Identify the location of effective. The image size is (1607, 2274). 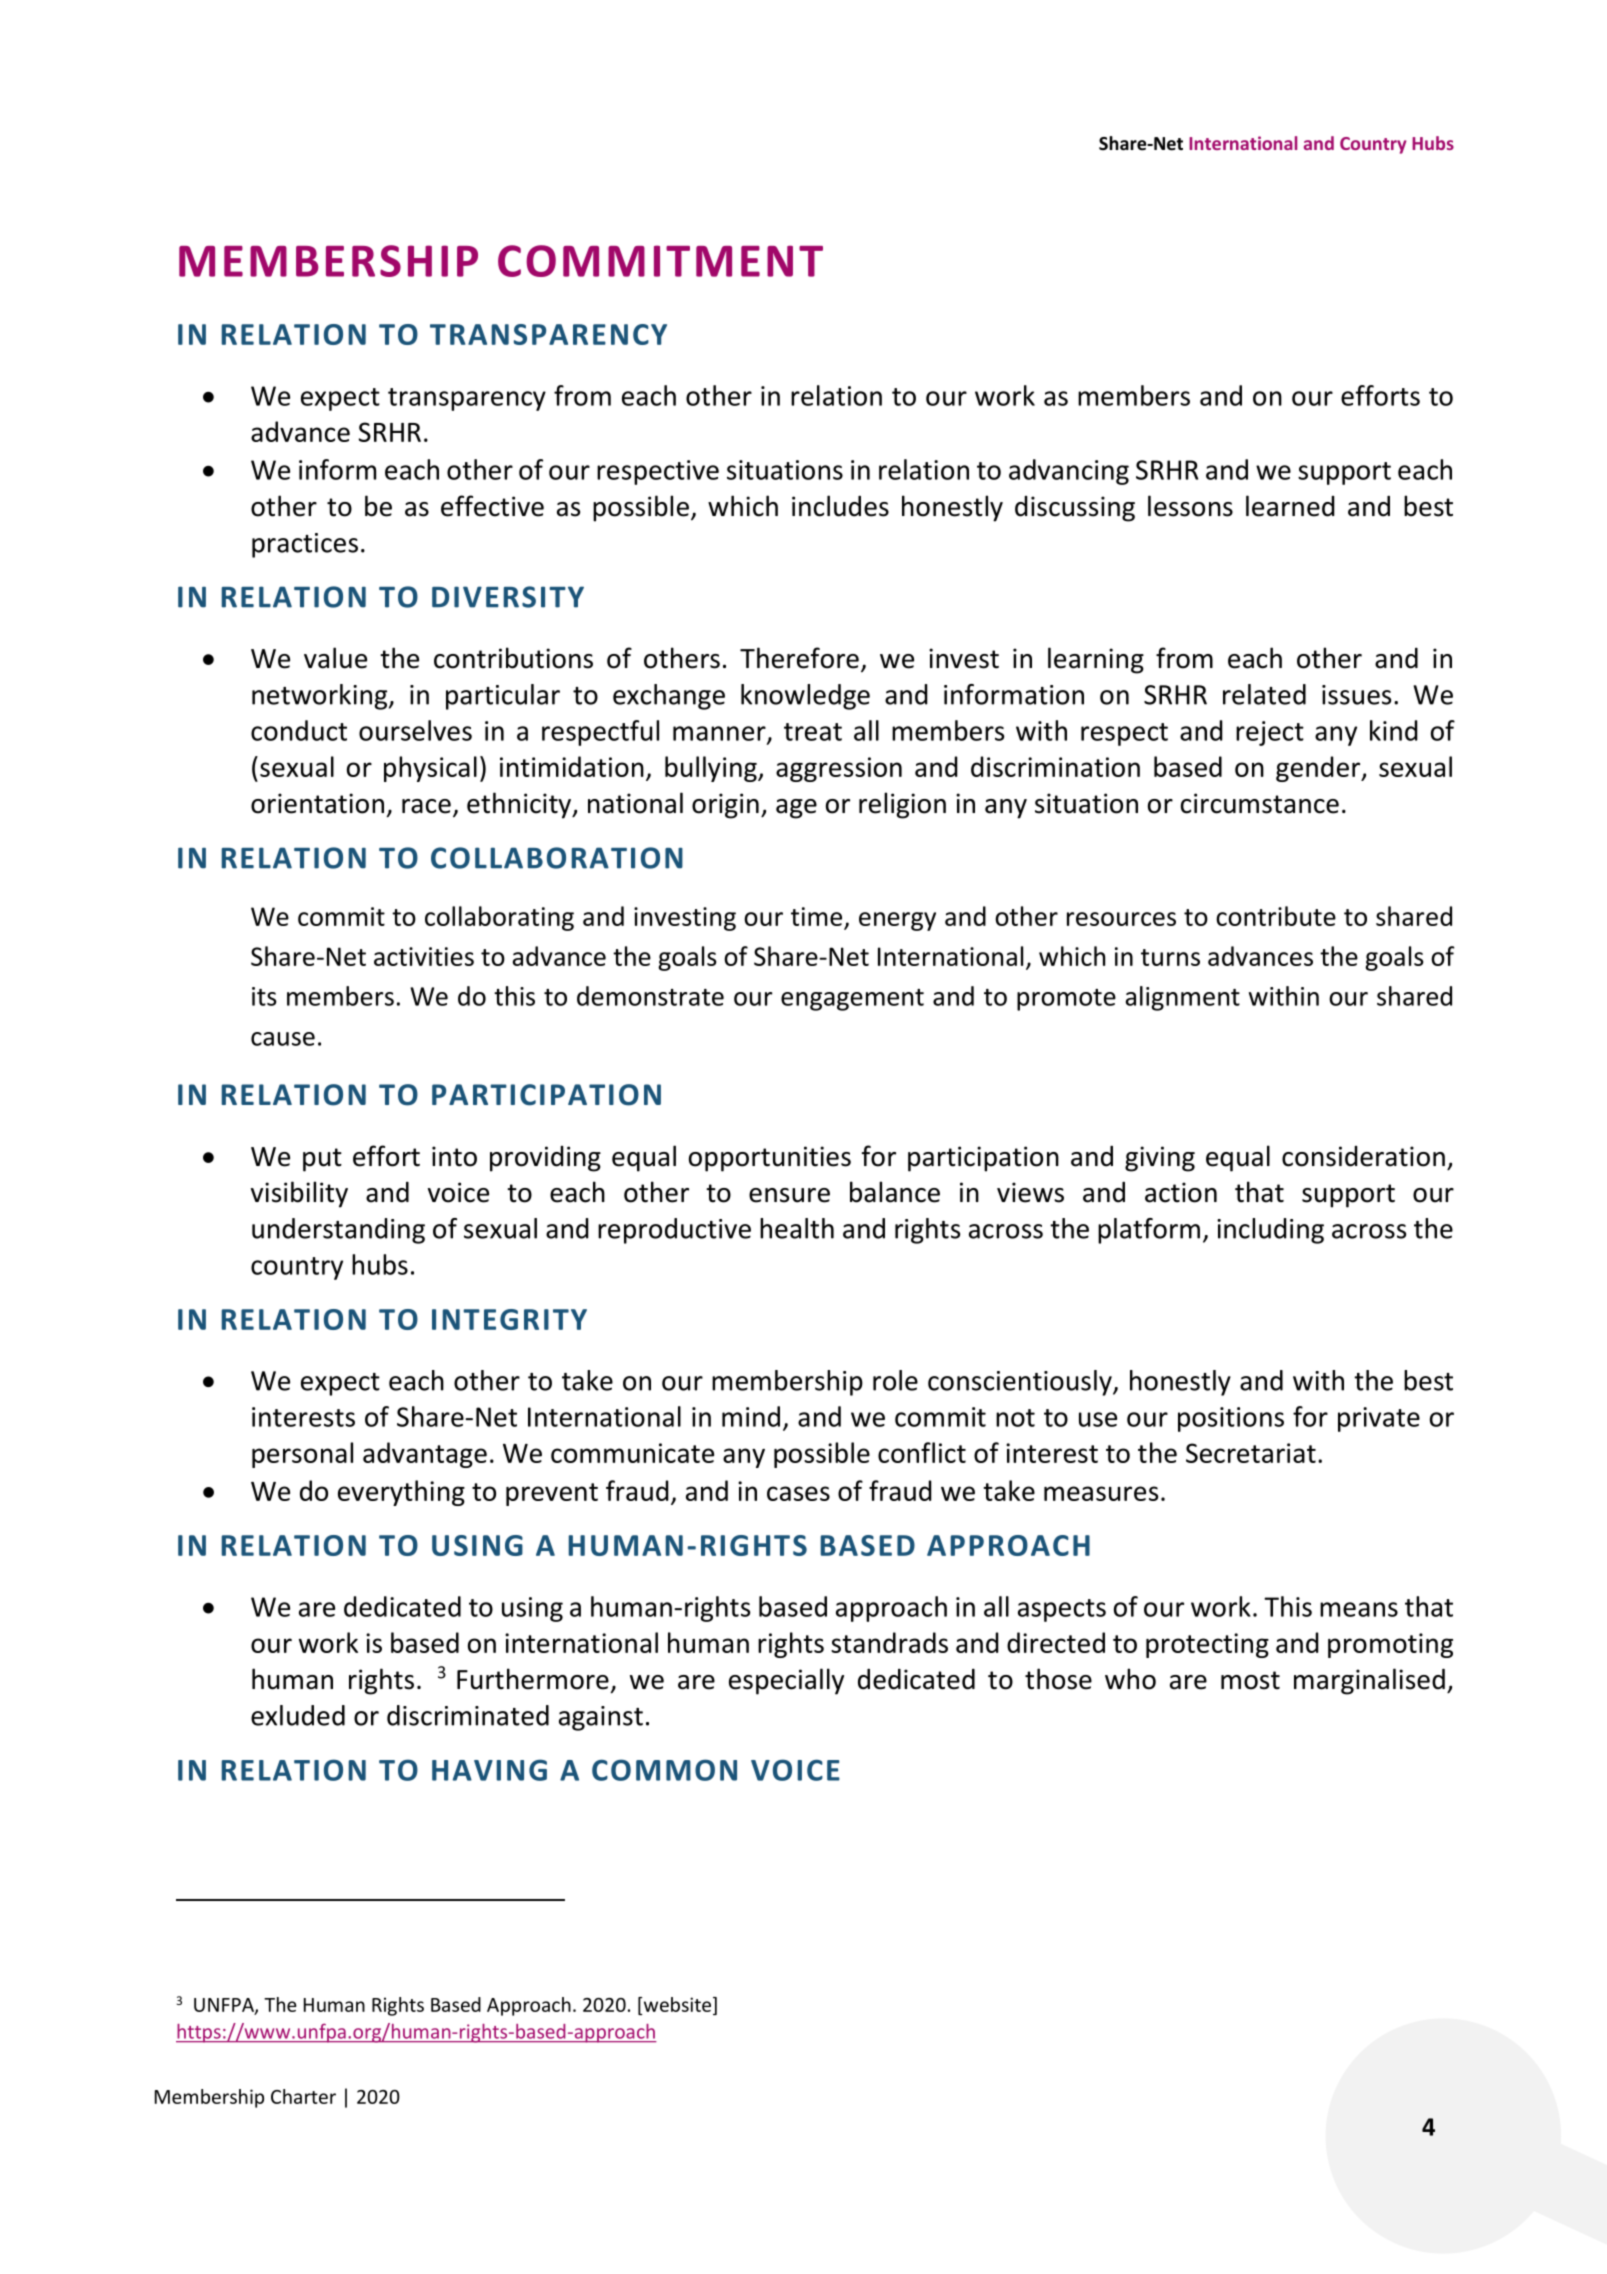
(492, 506).
